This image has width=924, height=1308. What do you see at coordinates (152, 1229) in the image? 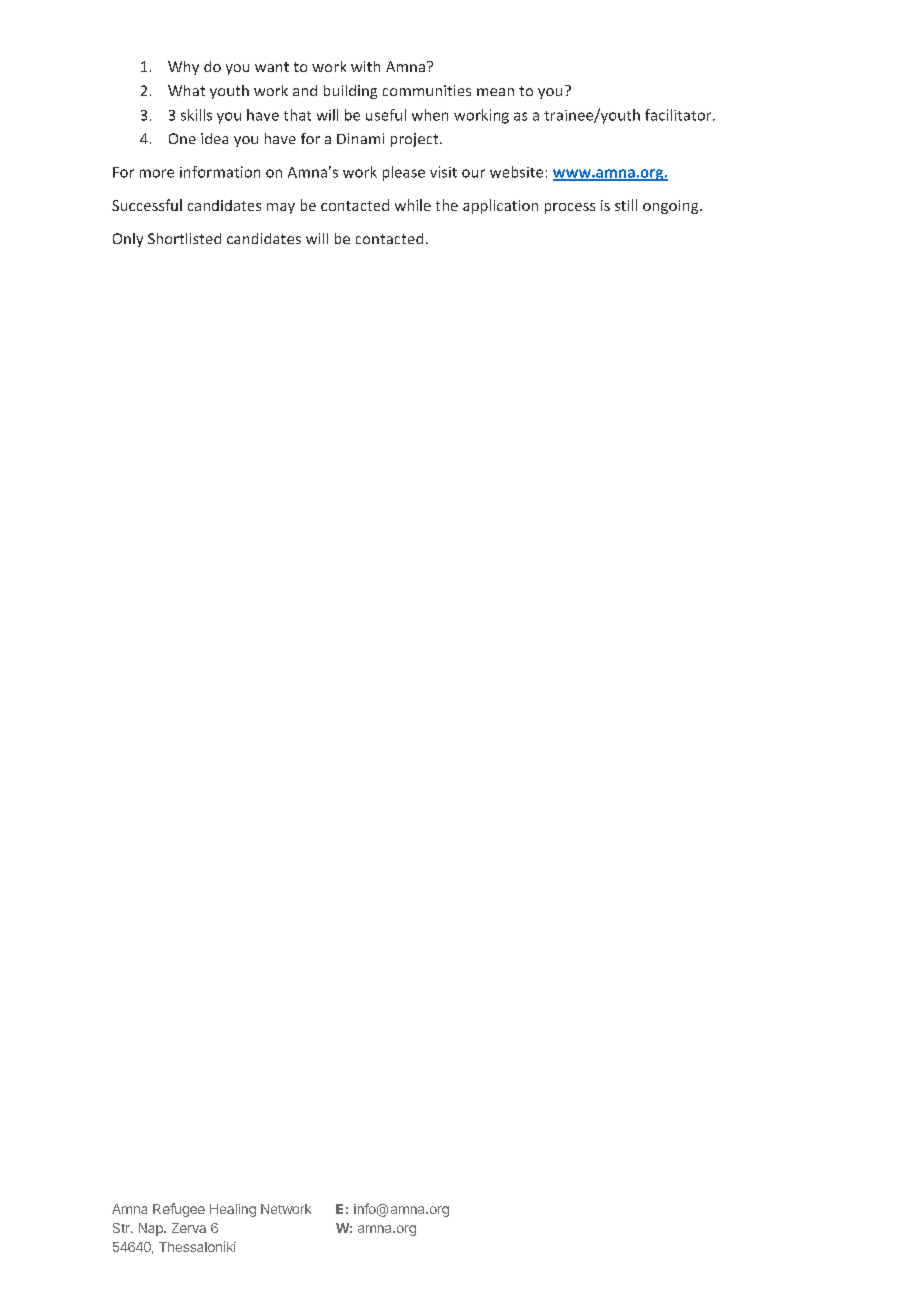
I see `Nap` at bounding box center [152, 1229].
